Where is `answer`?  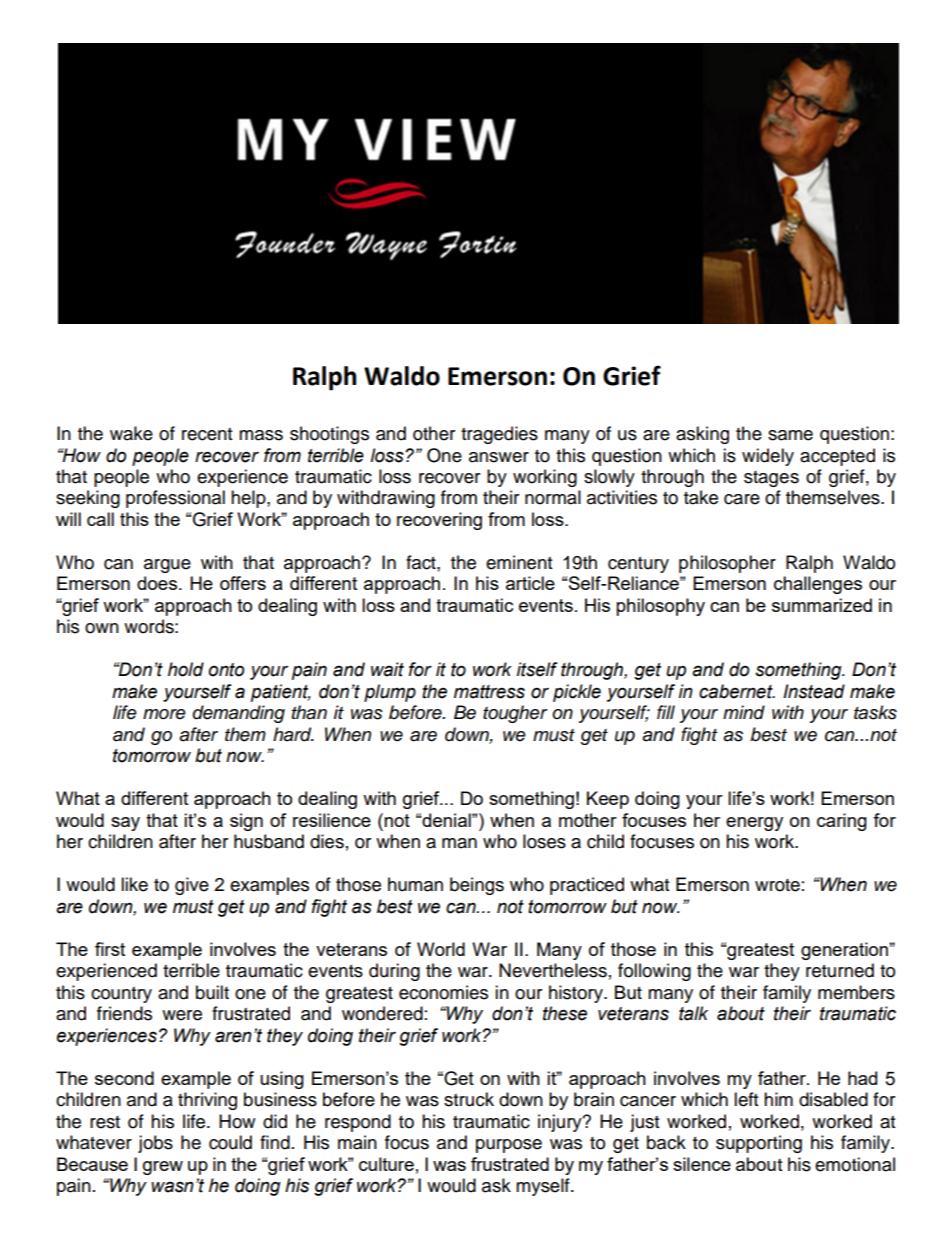
answer is located at coordinates (499, 457).
